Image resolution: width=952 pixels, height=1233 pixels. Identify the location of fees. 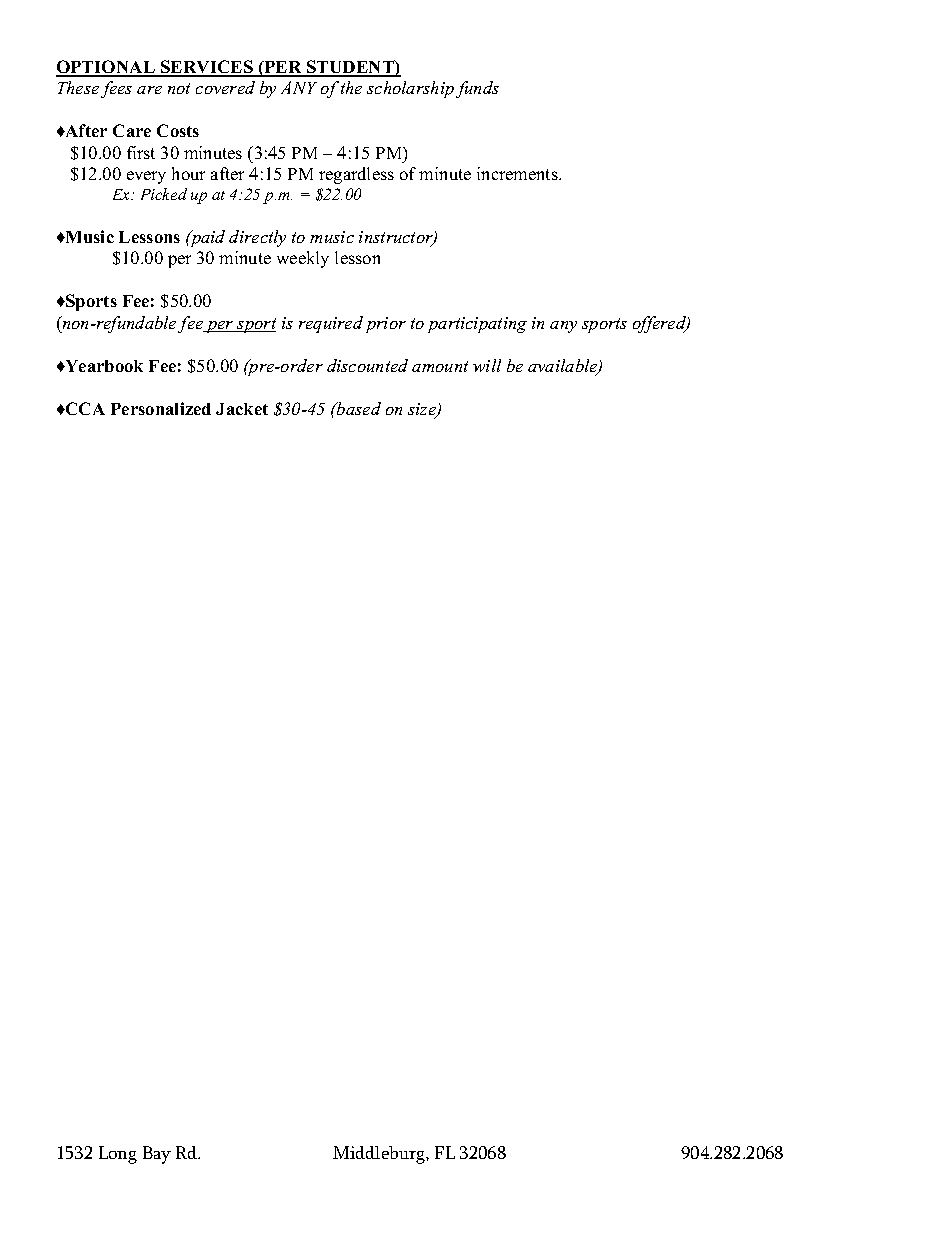
(116, 89).
